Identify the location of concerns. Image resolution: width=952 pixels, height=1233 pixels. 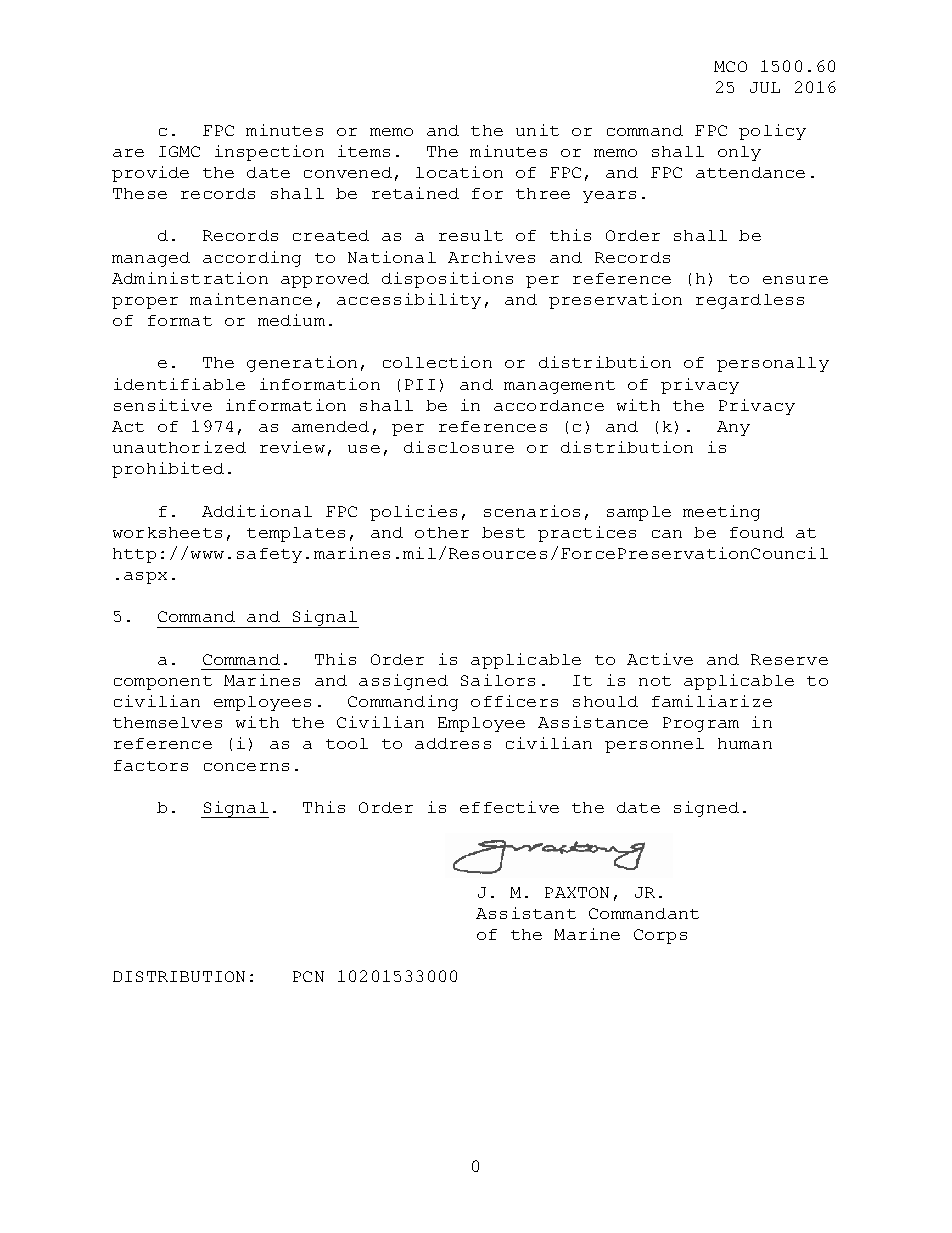
(246, 767).
